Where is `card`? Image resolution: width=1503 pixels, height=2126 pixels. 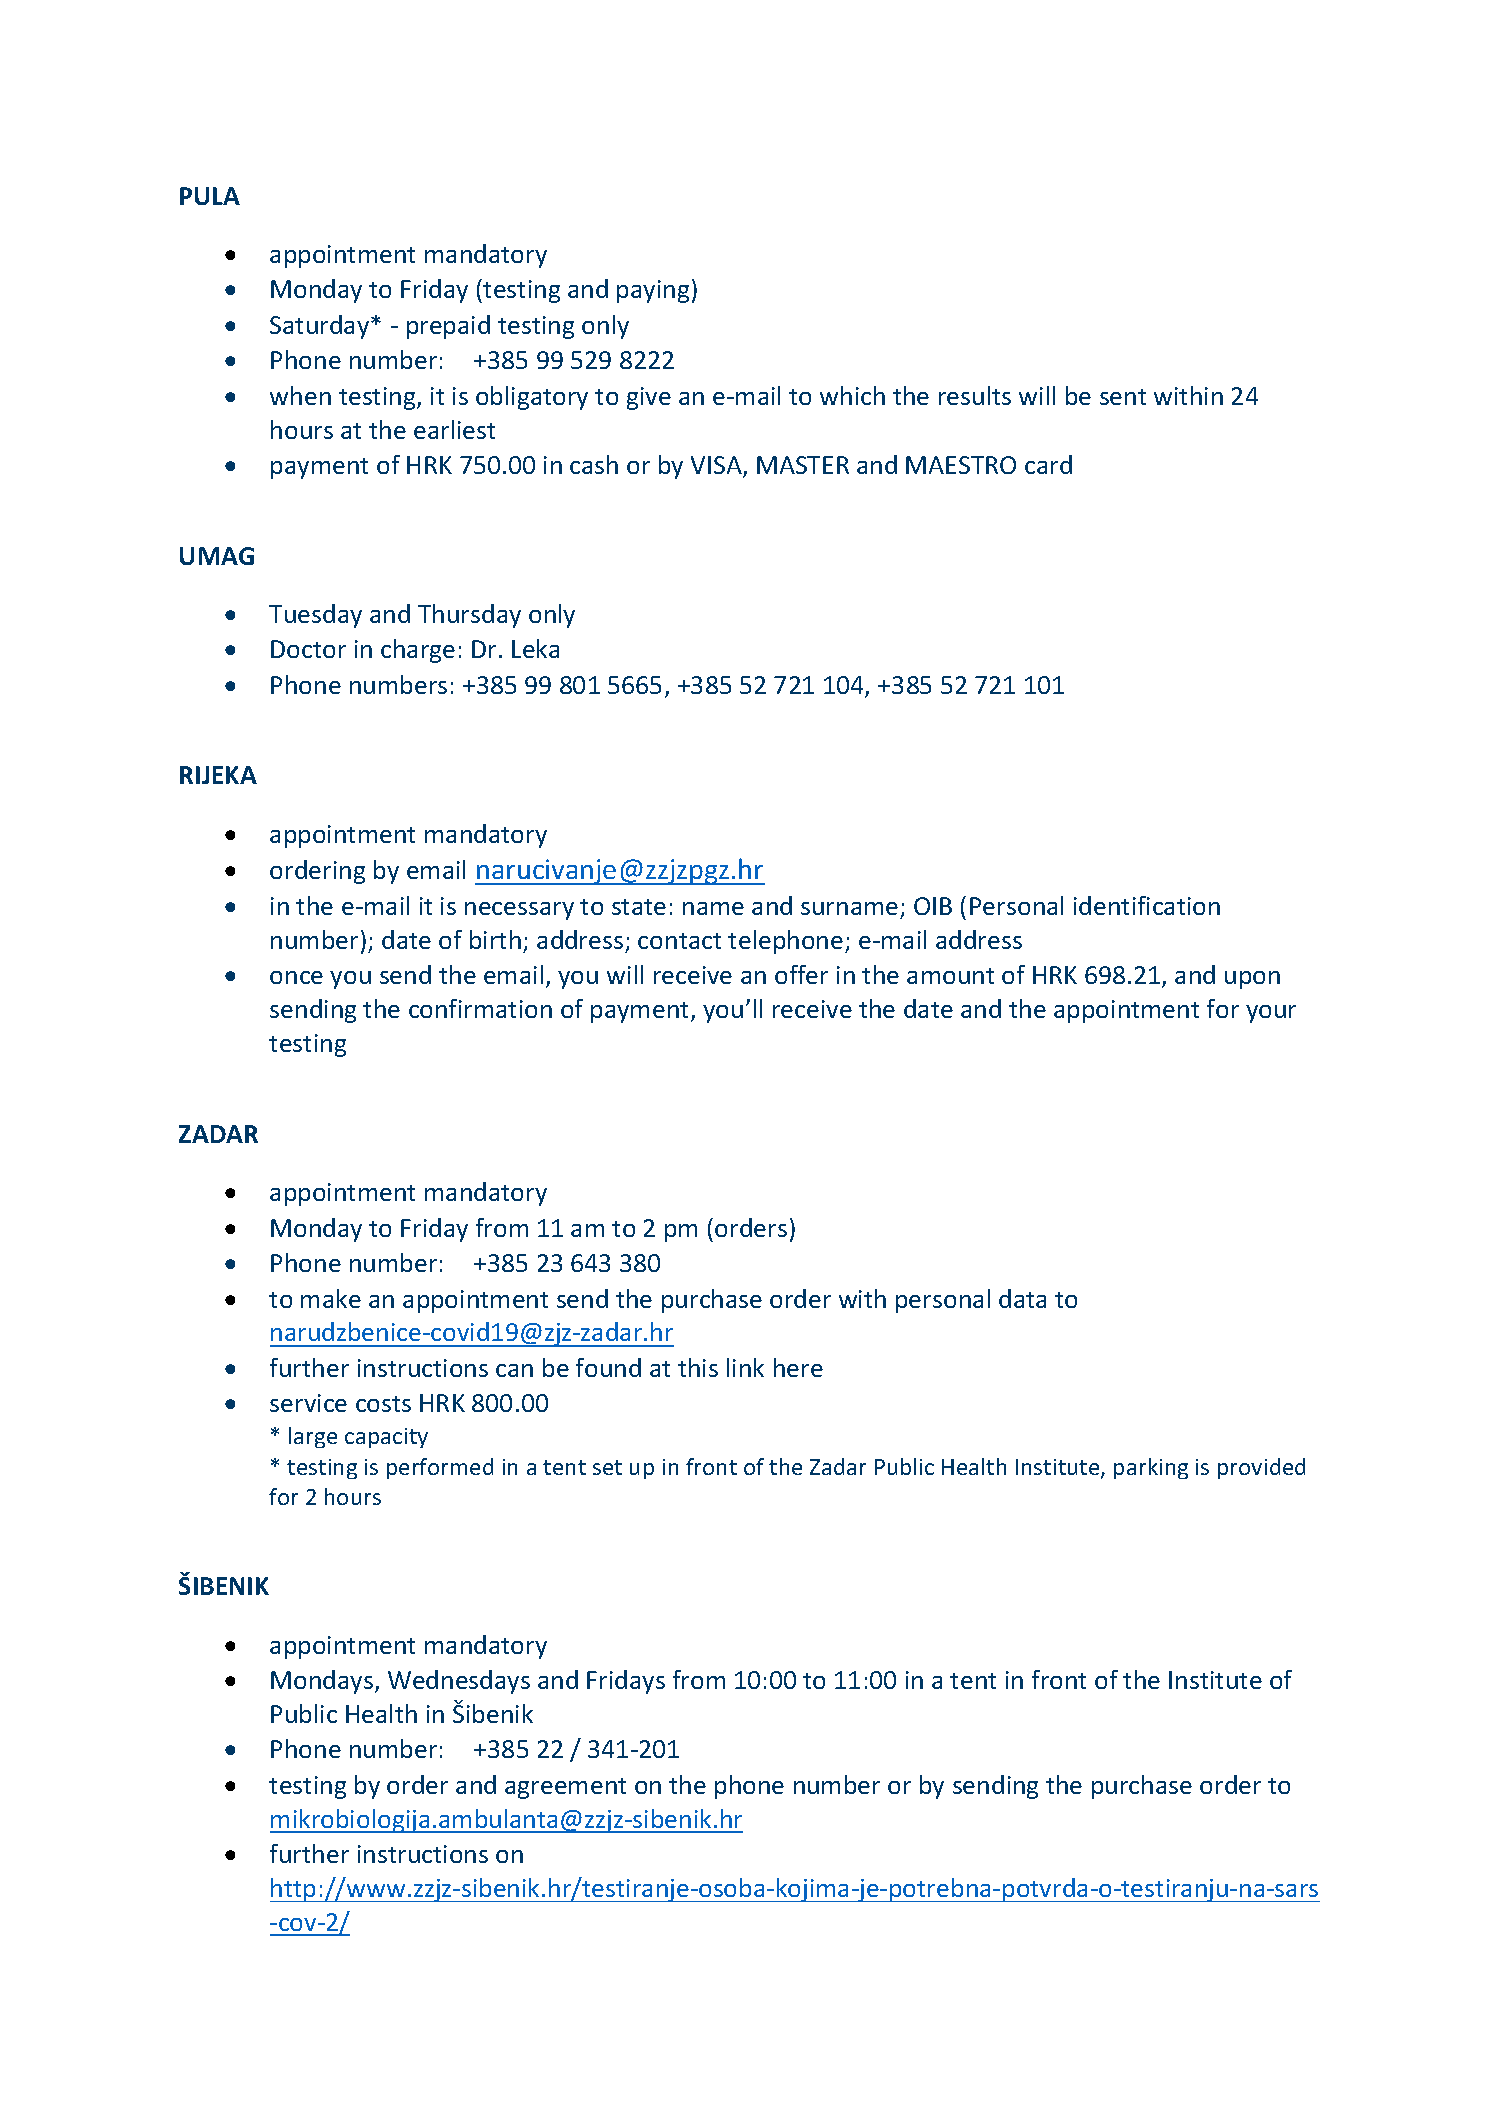
card is located at coordinates (1048, 464).
